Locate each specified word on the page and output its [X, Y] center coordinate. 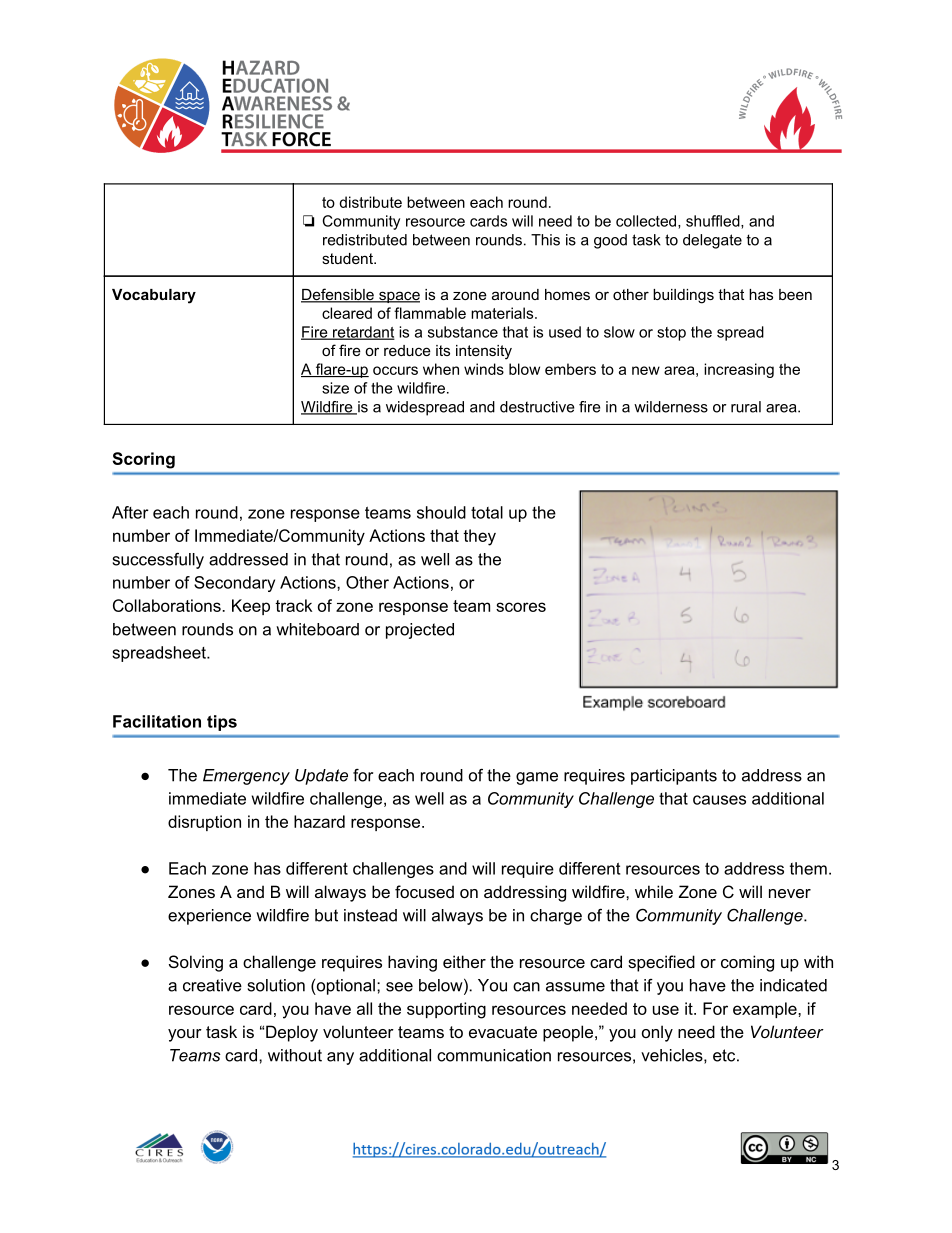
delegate [712, 241]
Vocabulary [154, 296]
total [487, 512]
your [185, 1035]
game [537, 778]
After [130, 512]
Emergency [246, 777]
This [545, 240]
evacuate [503, 1032]
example [766, 1010]
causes [719, 800]
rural [746, 407]
